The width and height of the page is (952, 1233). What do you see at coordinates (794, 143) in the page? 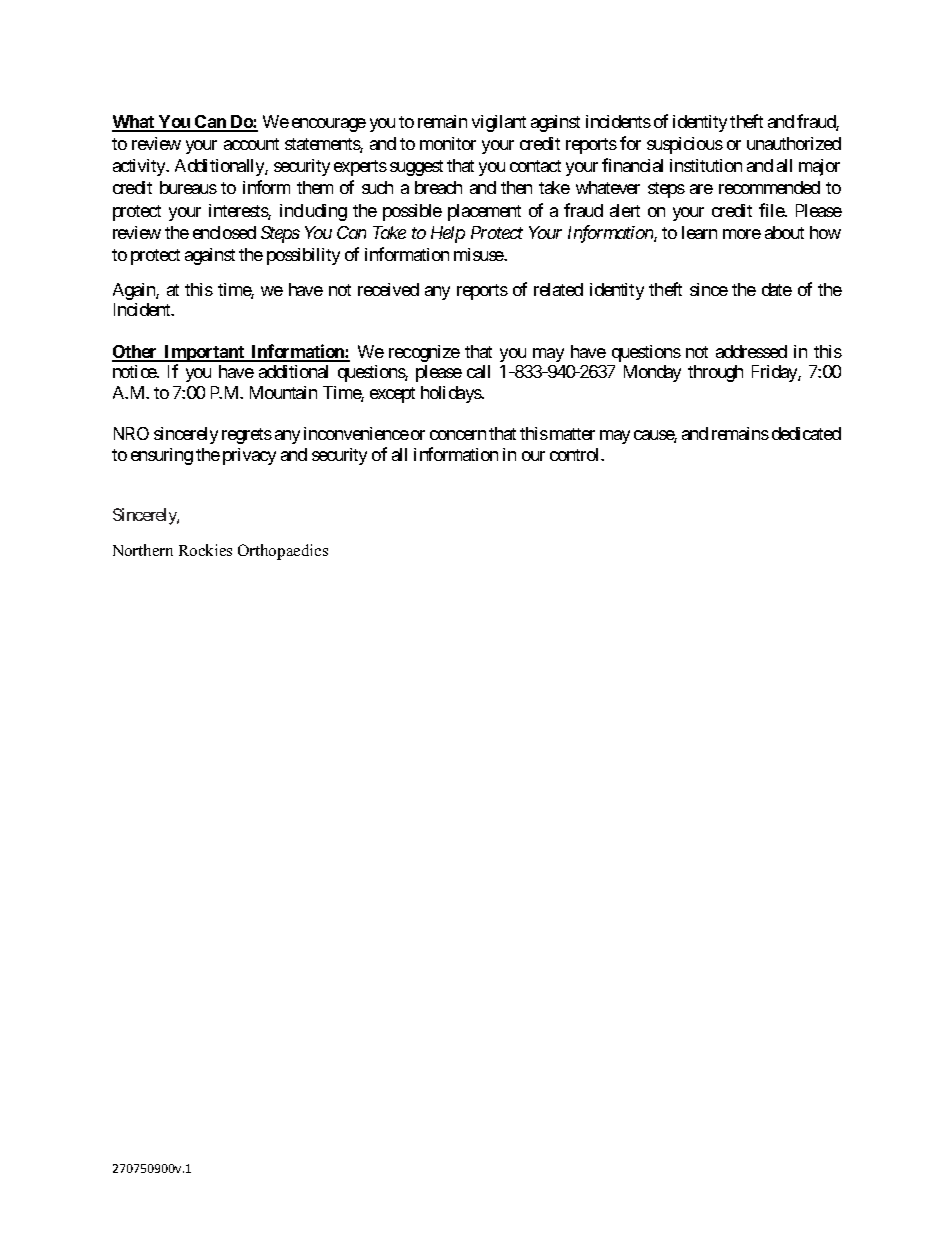
I see `unauthorized` at bounding box center [794, 143].
